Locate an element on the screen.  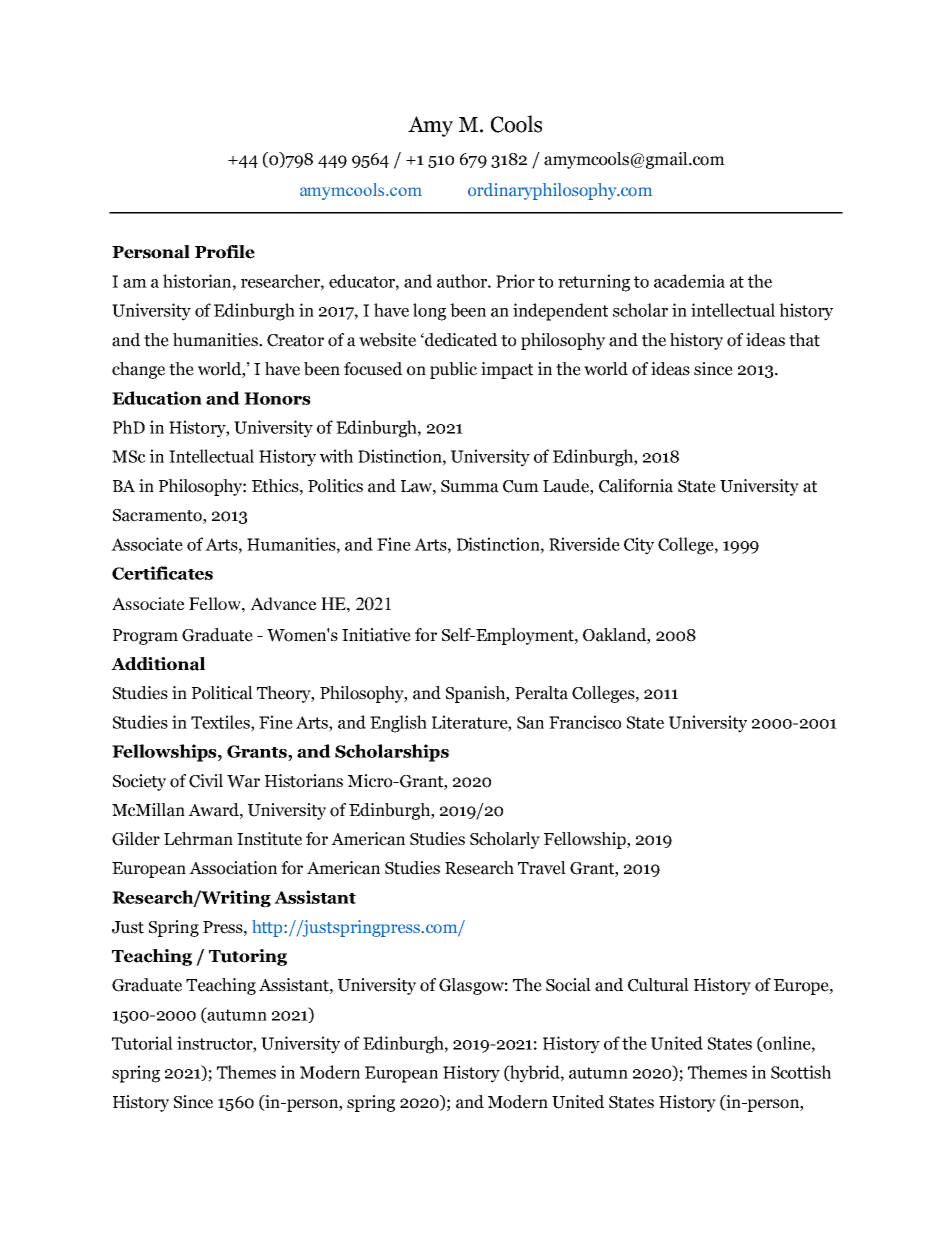
Cultural is located at coordinates (658, 985).
